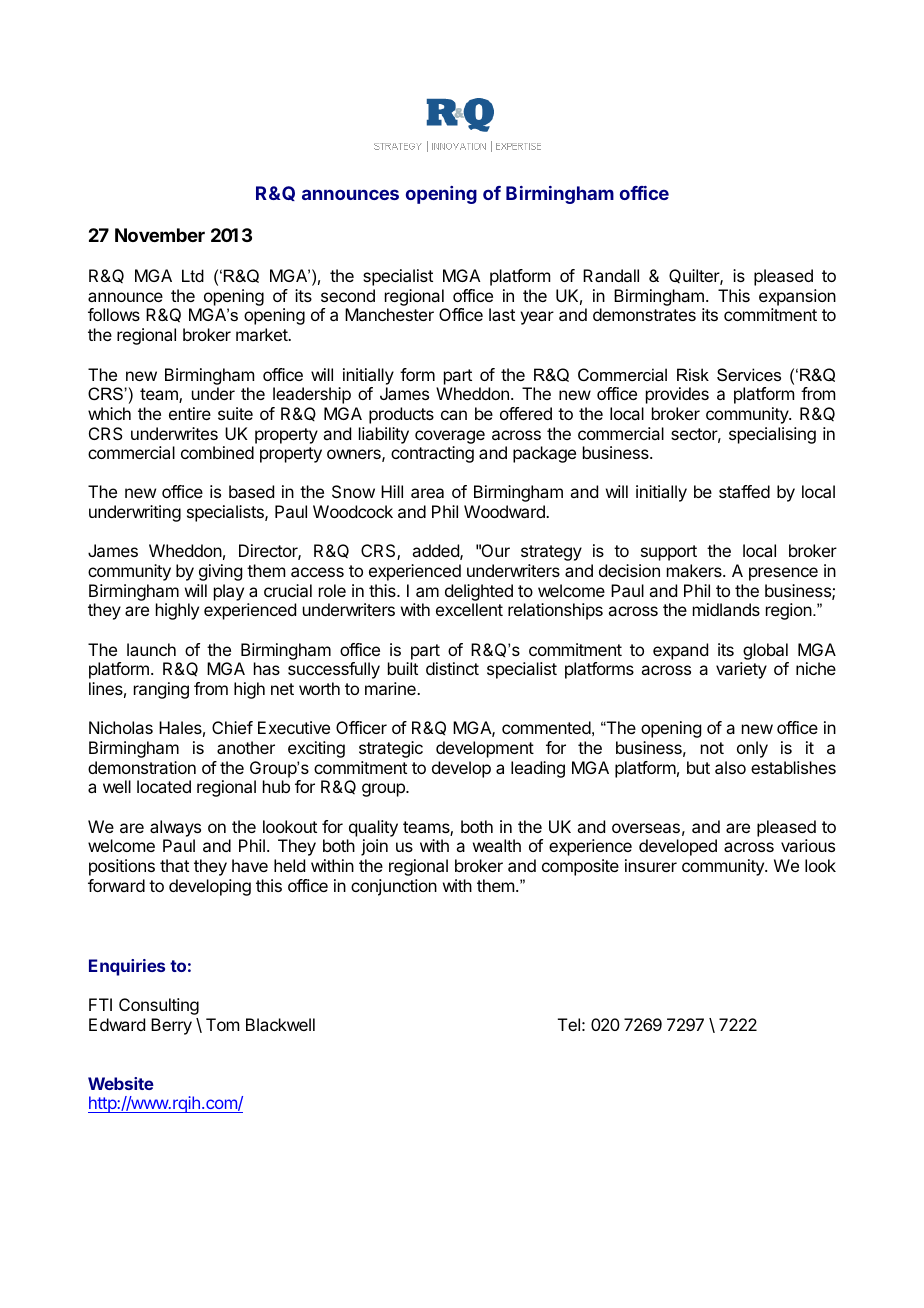 The height and width of the document is (1308, 924). What do you see at coordinates (651, 865) in the document?
I see `insurer` at bounding box center [651, 865].
